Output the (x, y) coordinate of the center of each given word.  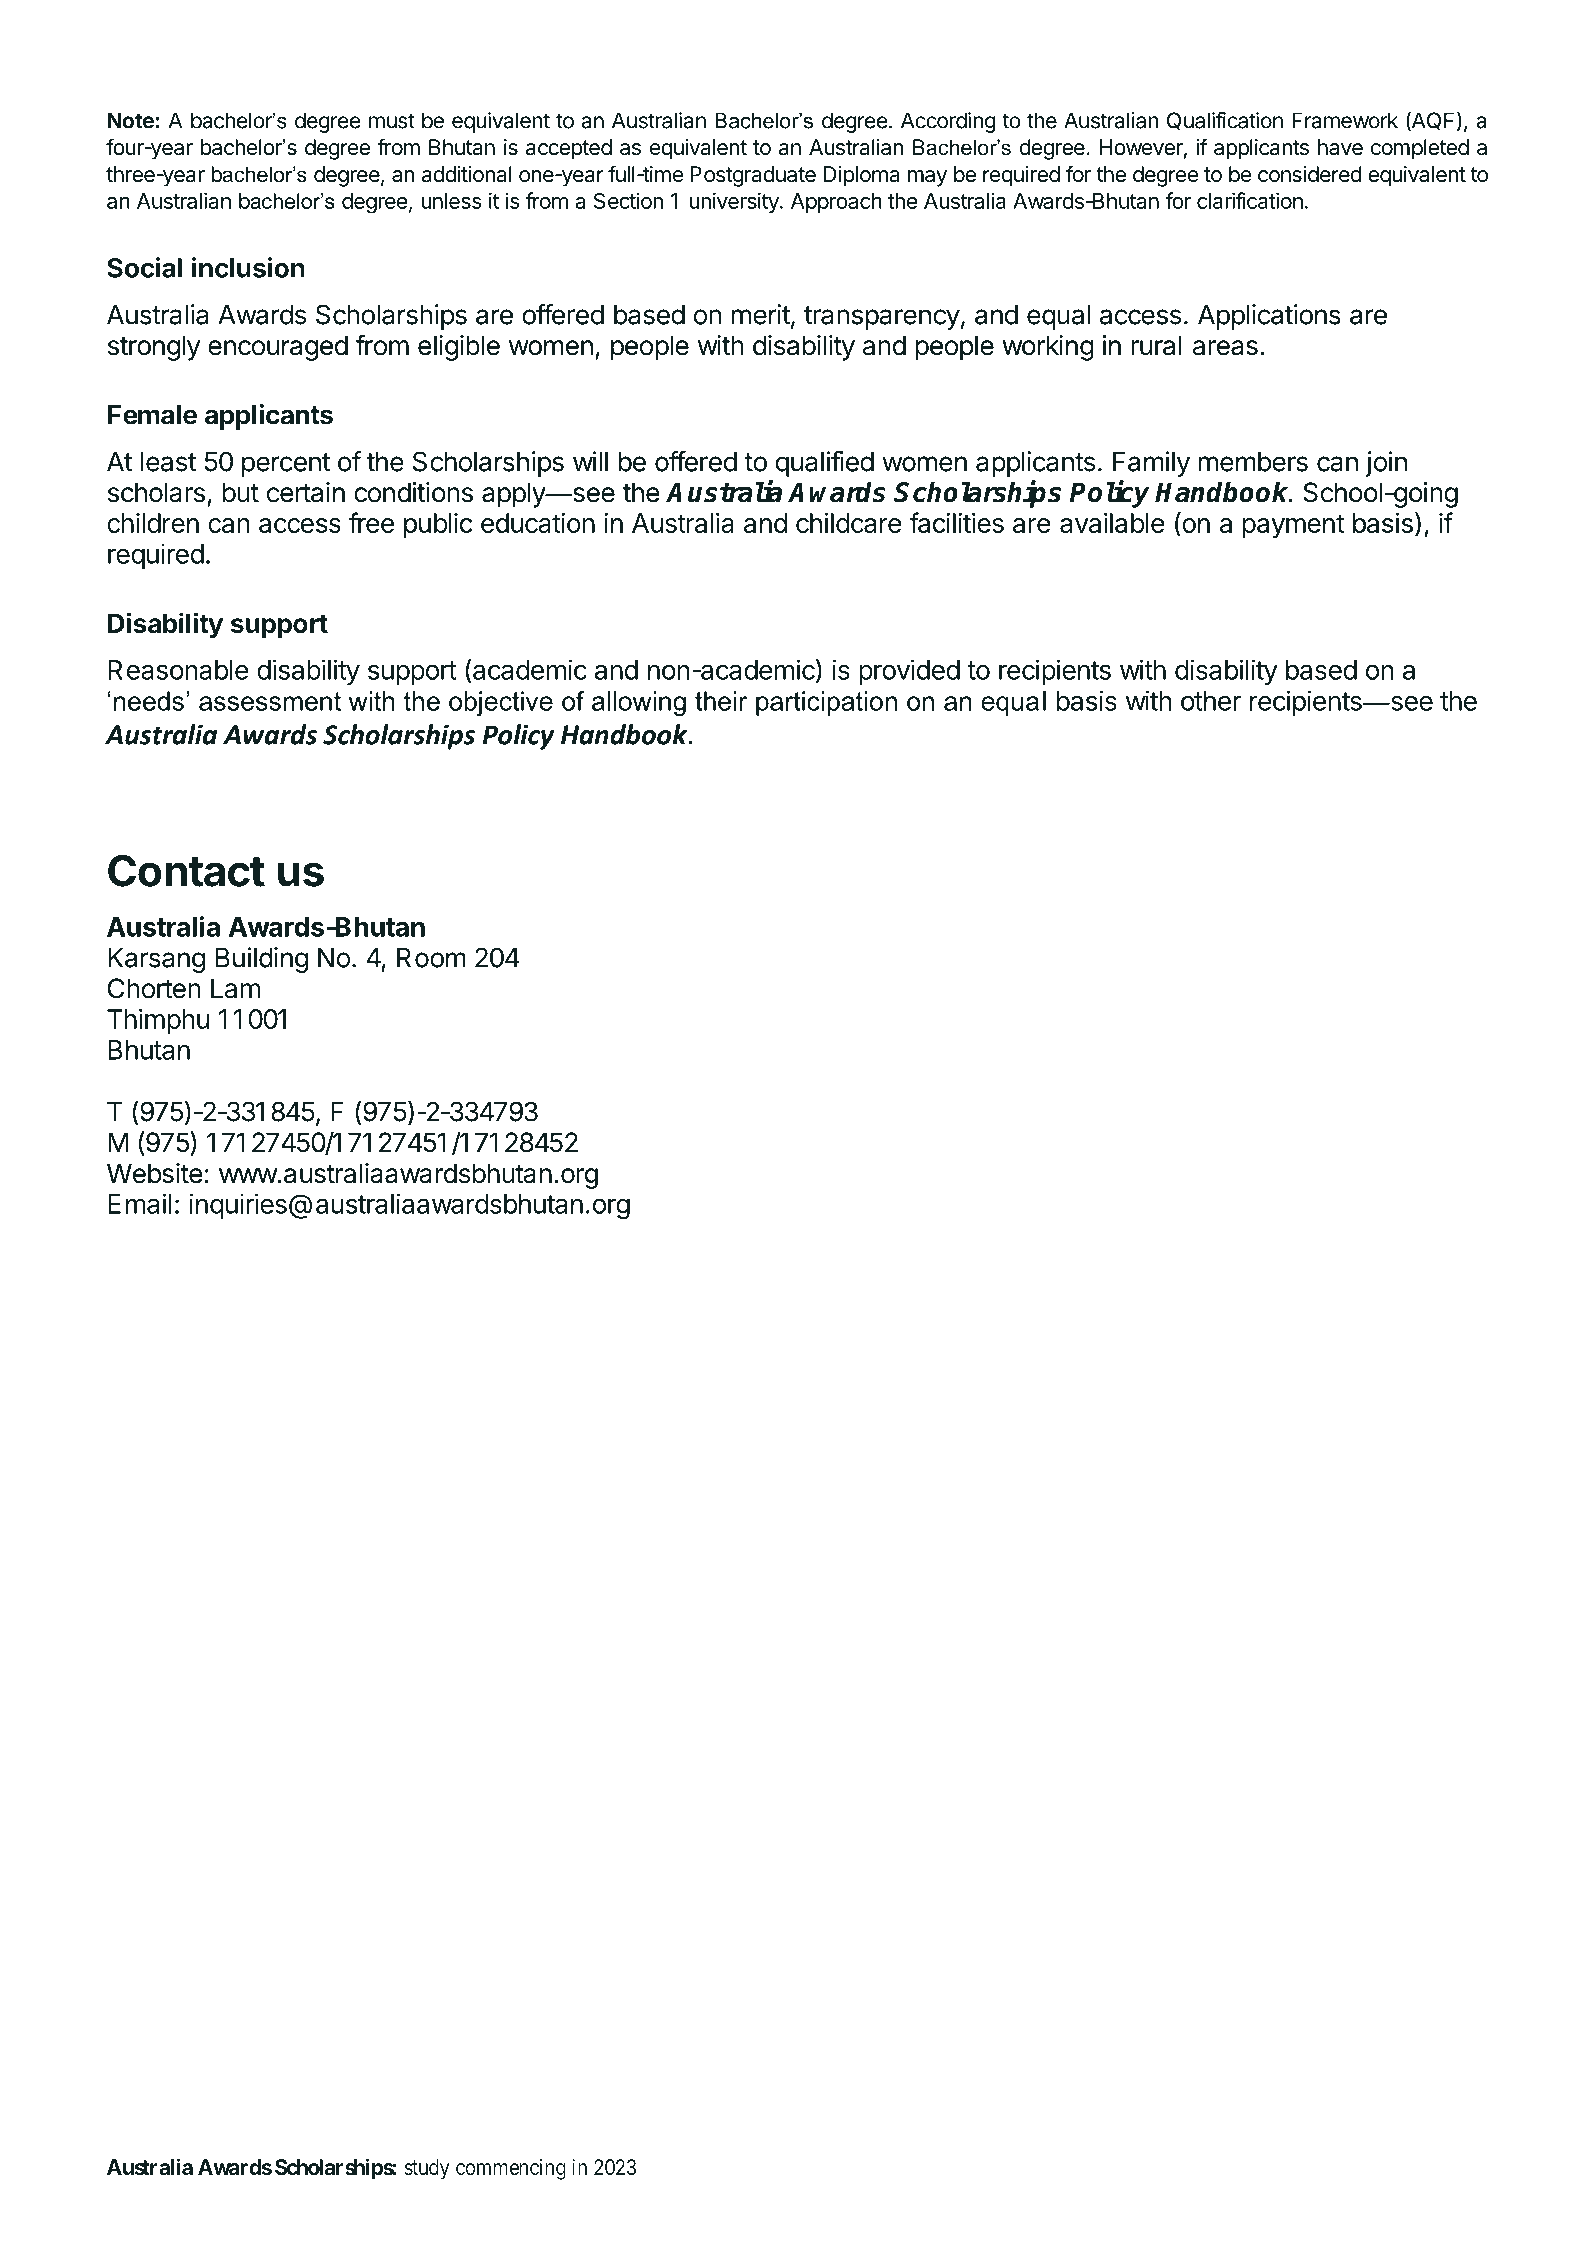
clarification (1250, 200)
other (1211, 701)
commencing (511, 2169)
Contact (186, 870)
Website (155, 1173)
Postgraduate (753, 176)
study (427, 2169)
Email (140, 1203)
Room (431, 958)
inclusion (248, 267)
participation (826, 703)
